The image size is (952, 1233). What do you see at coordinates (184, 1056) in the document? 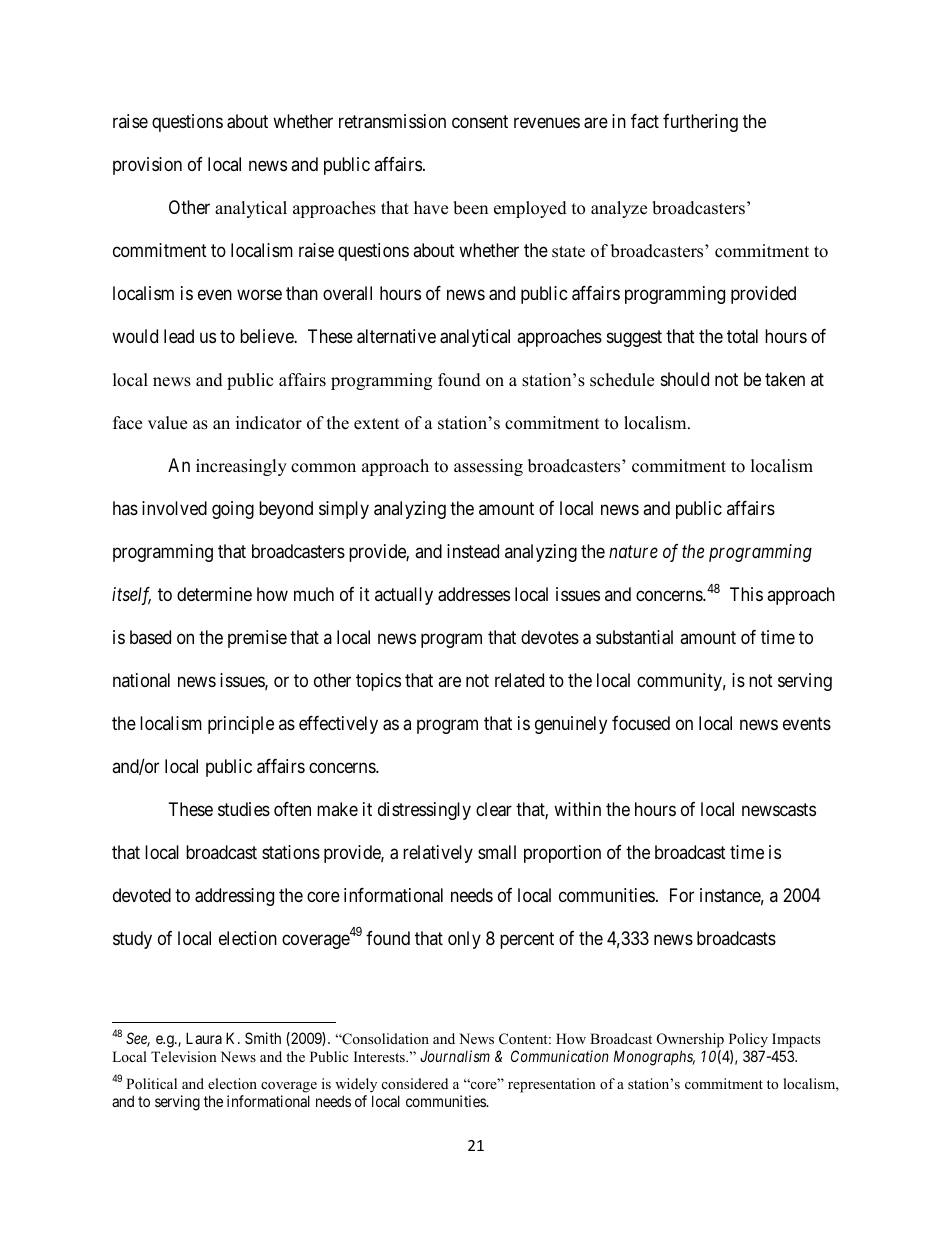
I see `Television` at bounding box center [184, 1056].
